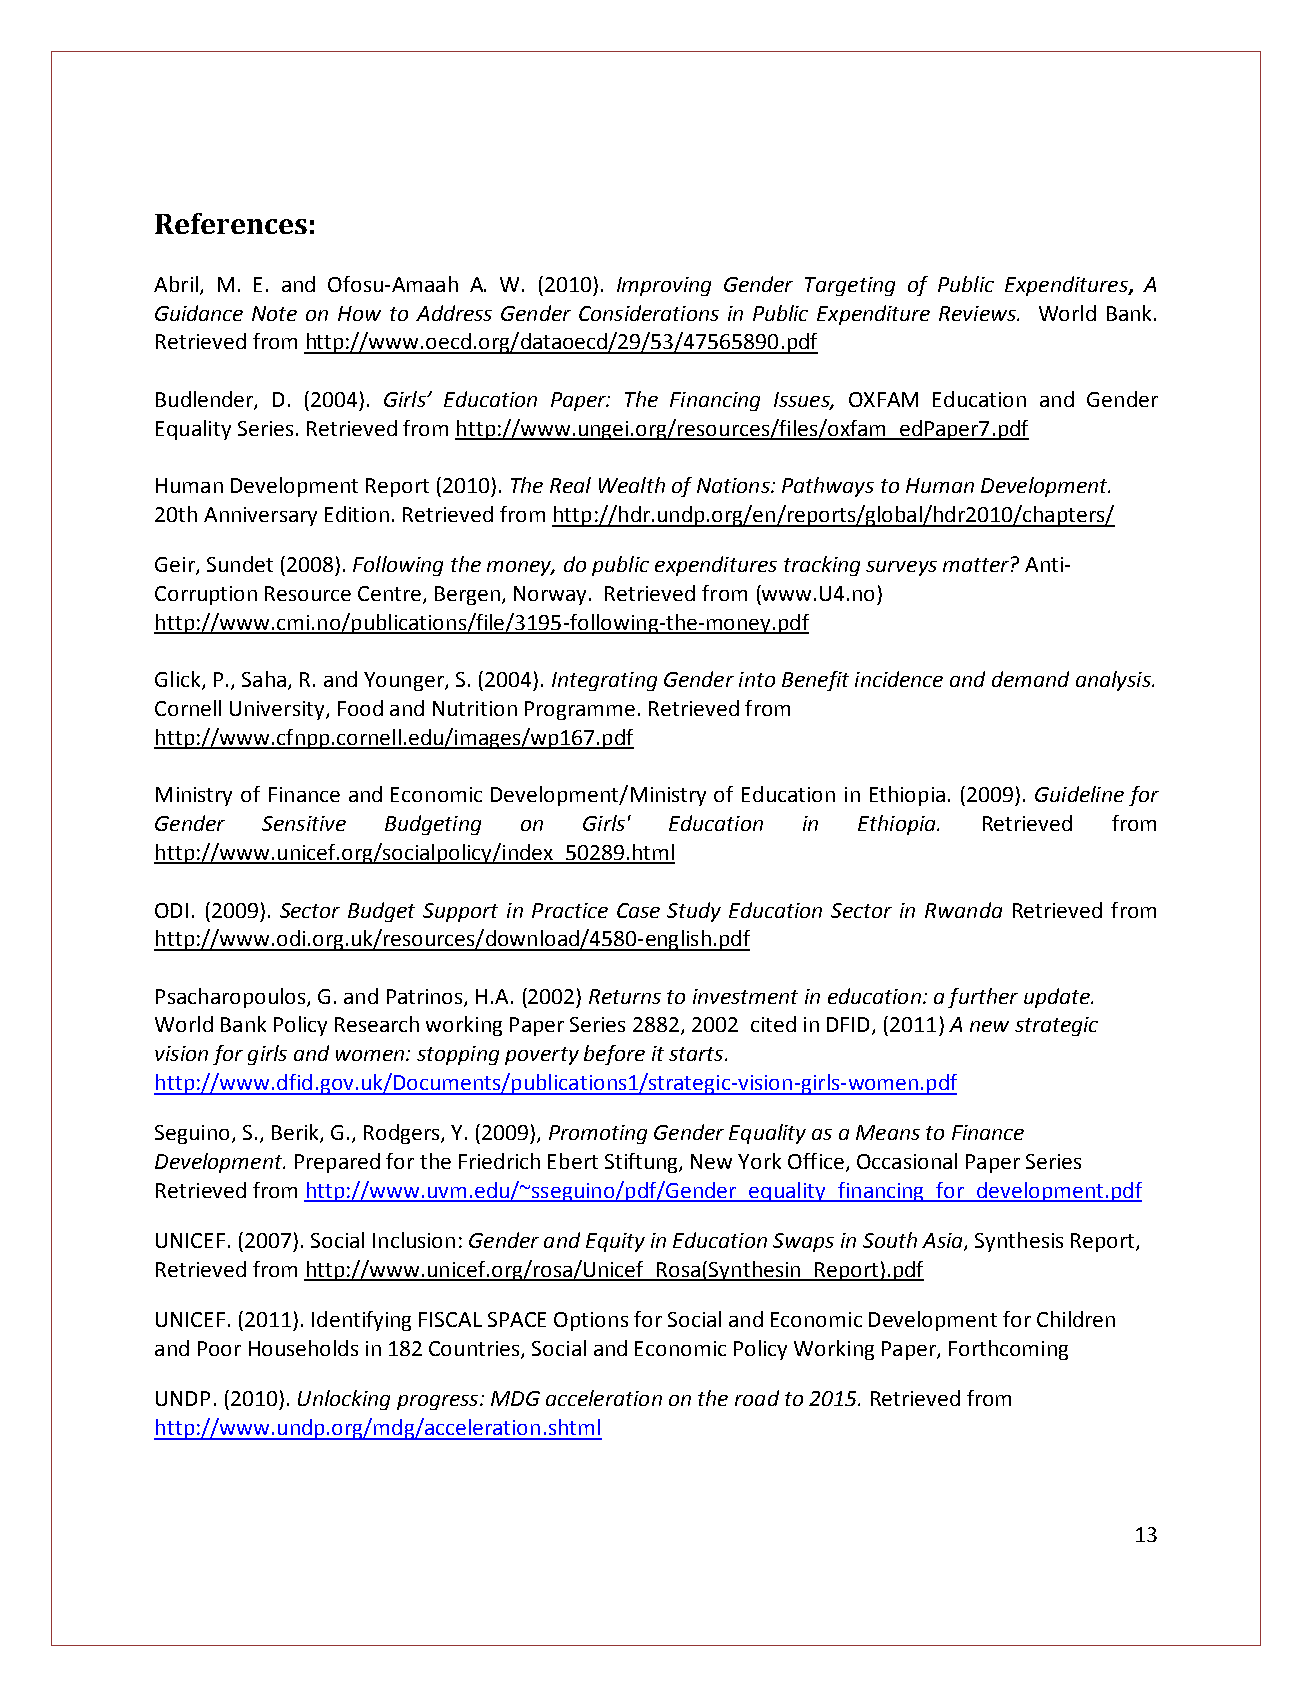 This screenshot has height=1697, width=1312. Describe the element at coordinates (632, 485) in the screenshot. I see `Wealth` at that location.
